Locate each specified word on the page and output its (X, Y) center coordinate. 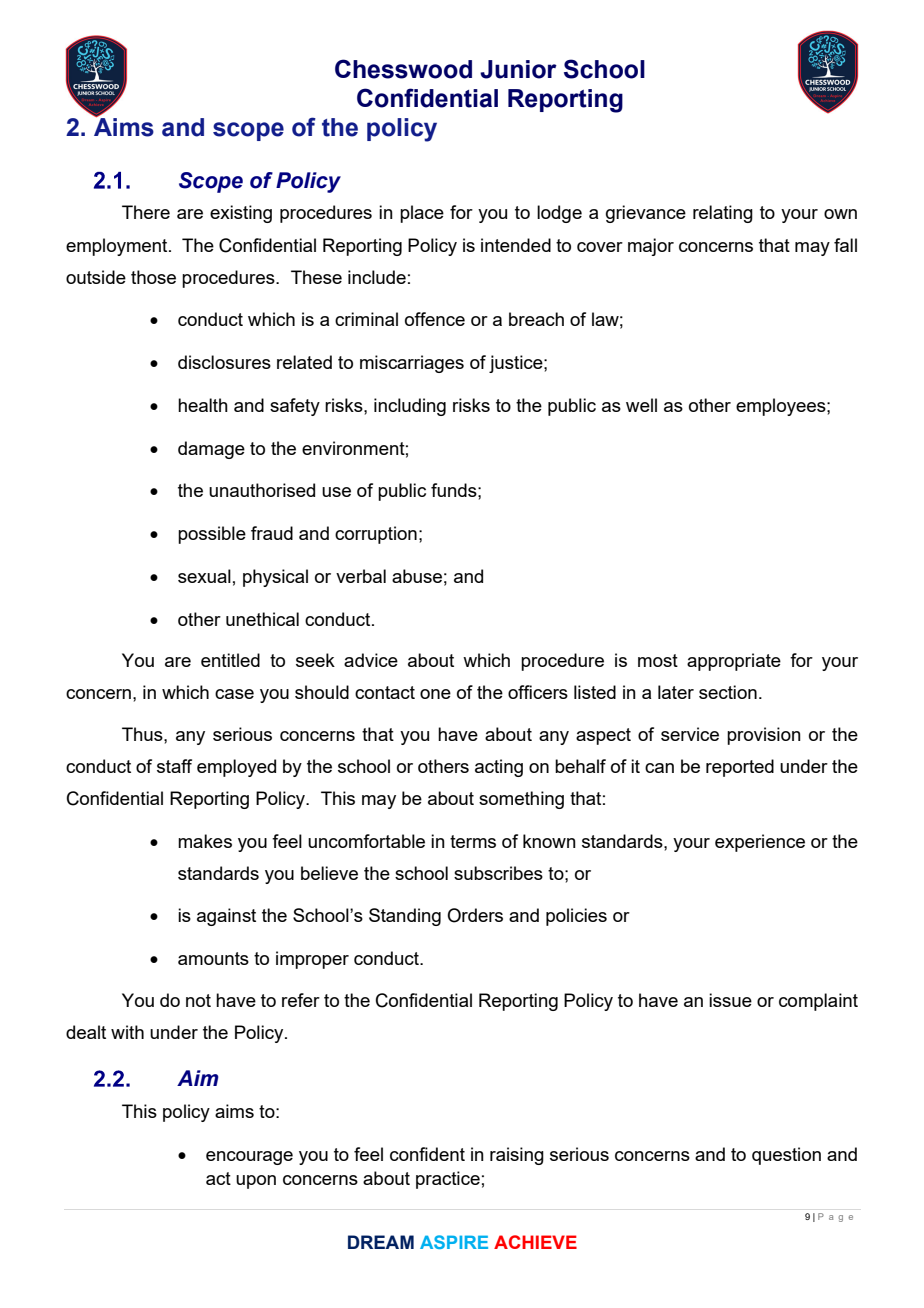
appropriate (734, 662)
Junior (518, 69)
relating (723, 214)
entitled (230, 660)
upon (256, 1182)
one (435, 694)
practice (448, 1180)
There (146, 212)
